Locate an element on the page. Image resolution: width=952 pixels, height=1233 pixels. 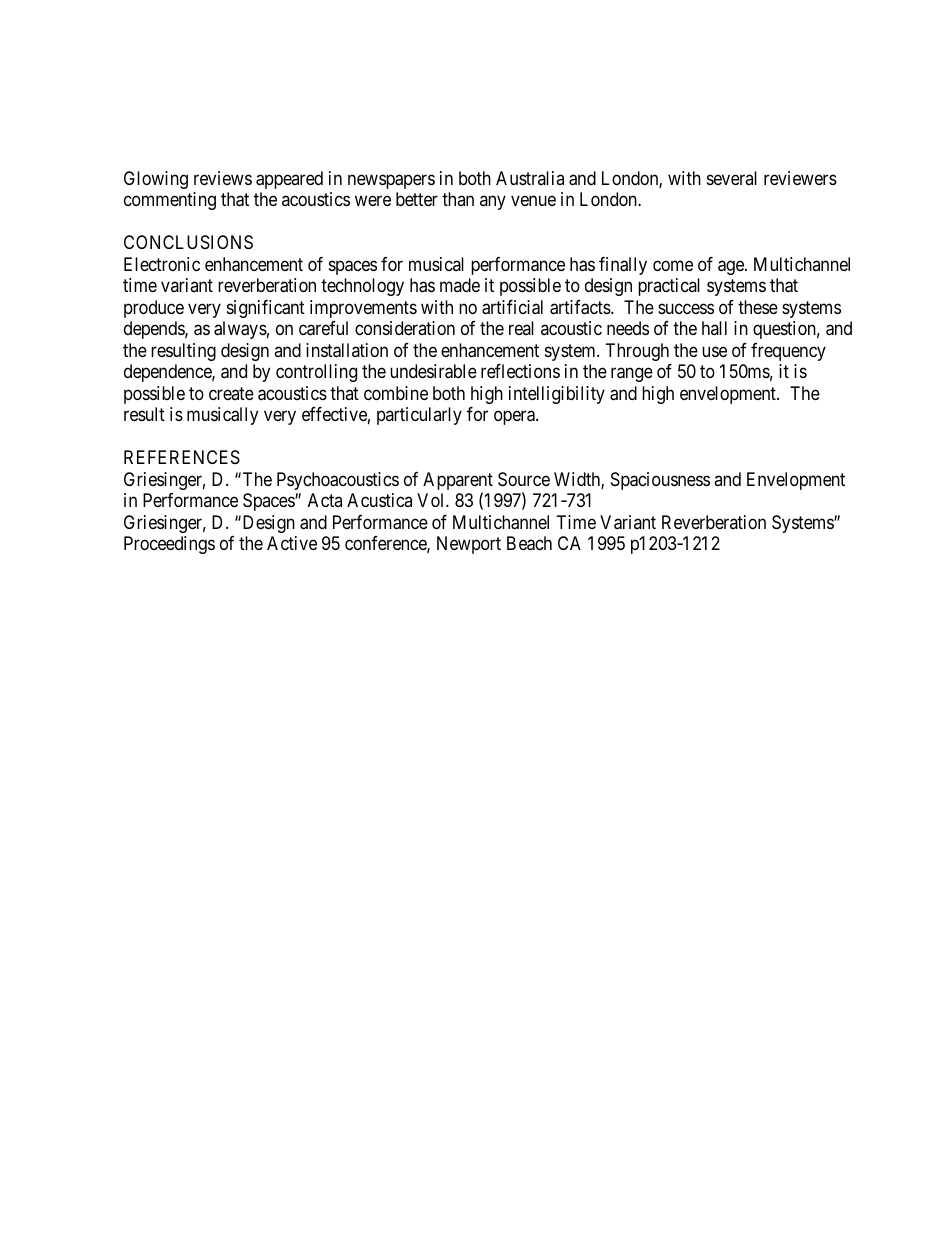
reviews is located at coordinates (223, 178).
